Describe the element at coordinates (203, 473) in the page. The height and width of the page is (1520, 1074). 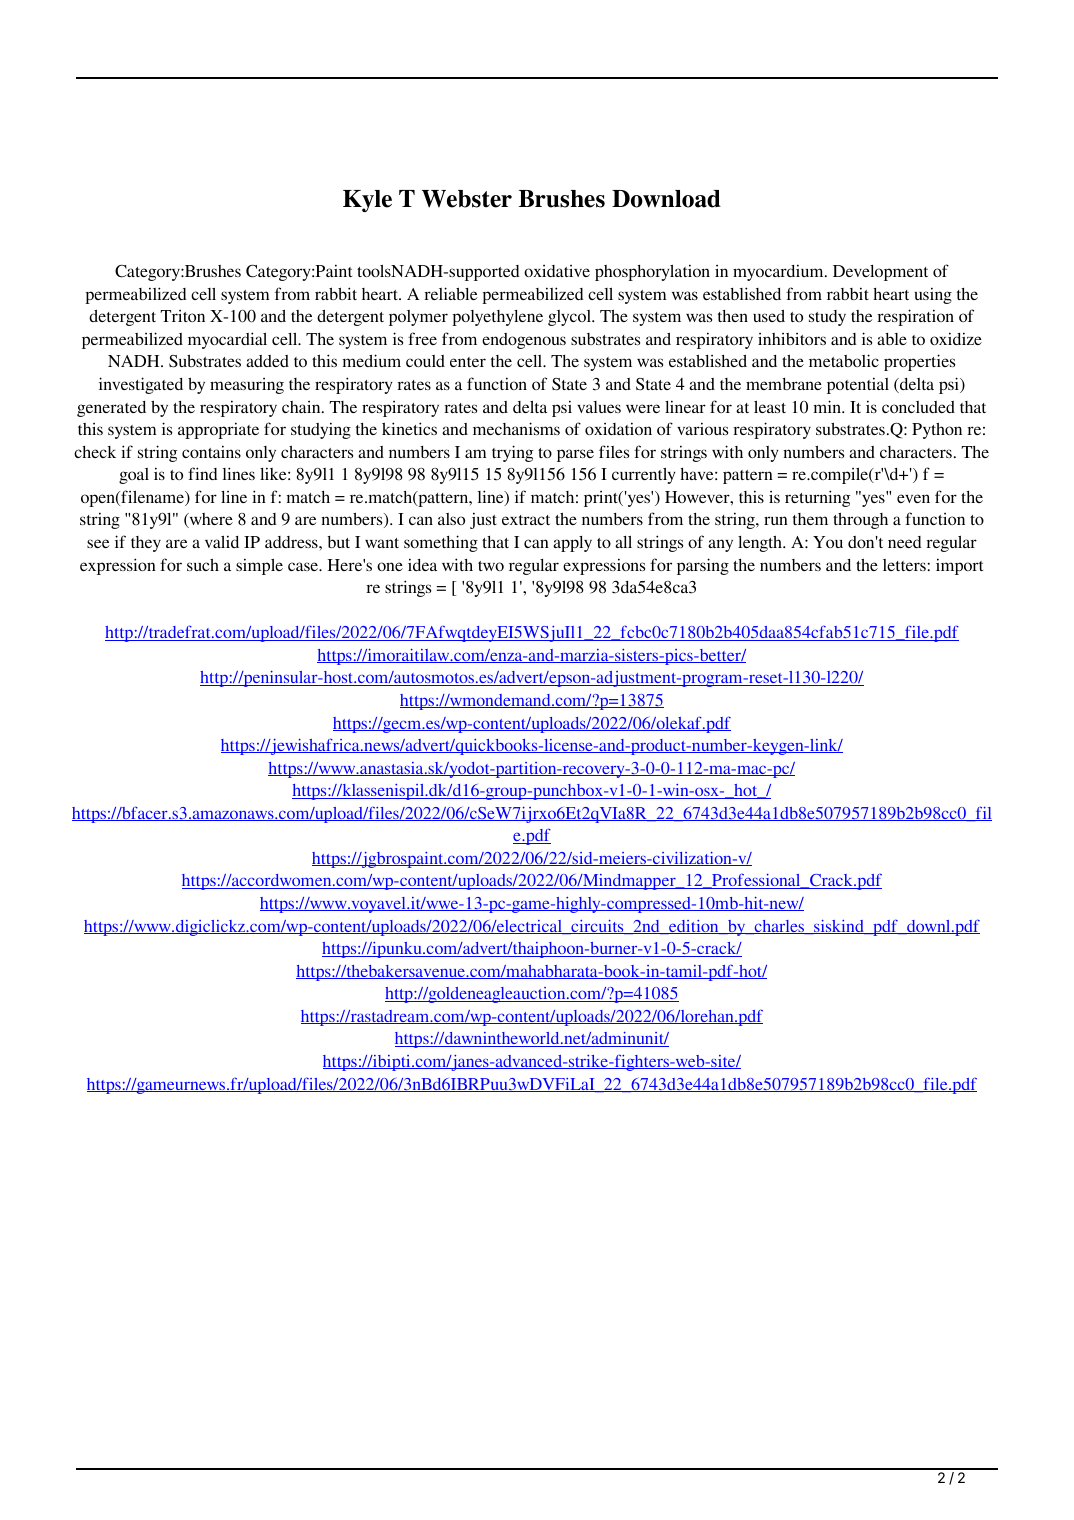
I see `find` at that location.
